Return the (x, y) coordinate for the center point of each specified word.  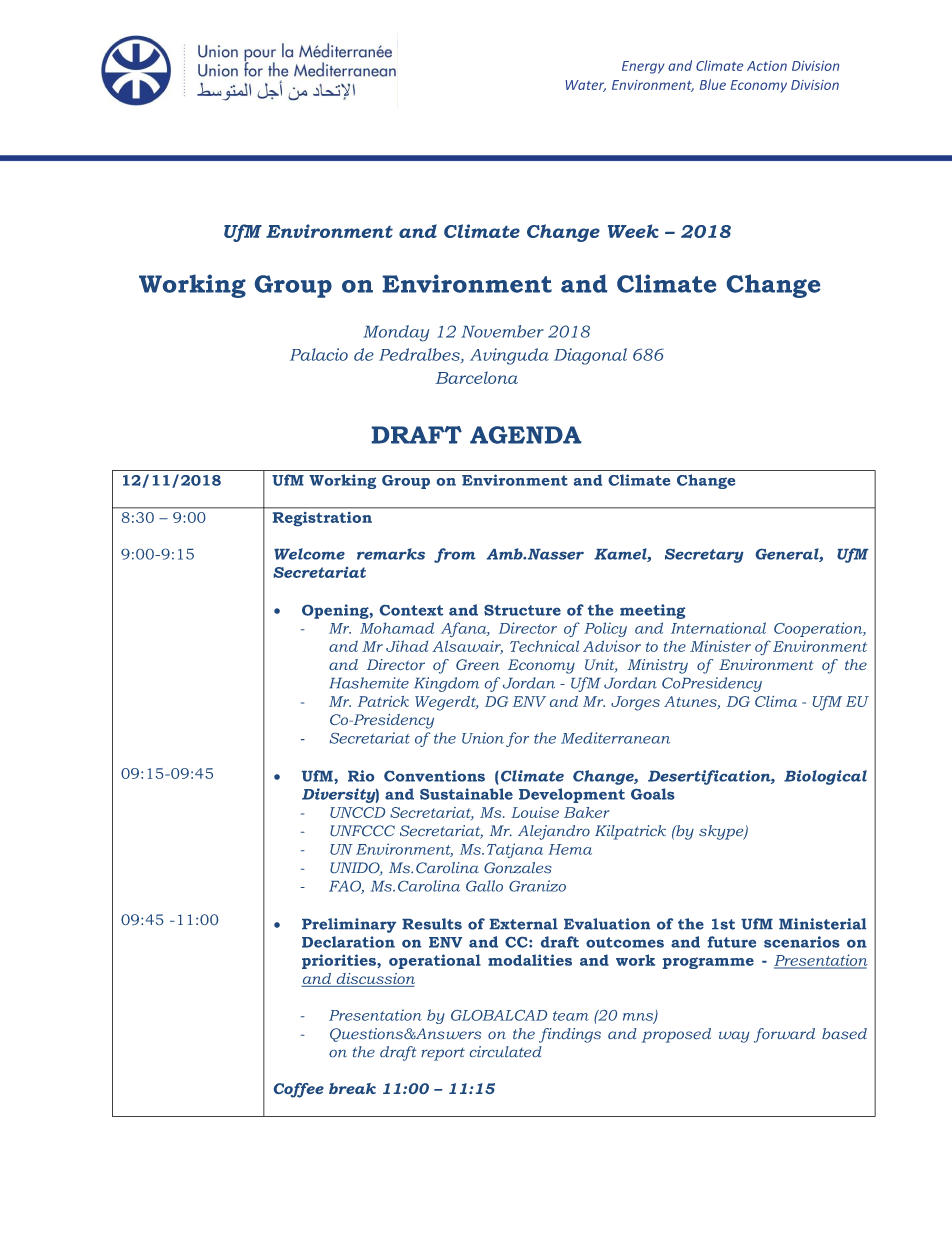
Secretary (704, 556)
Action (767, 66)
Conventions (434, 776)
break (352, 1088)
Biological (825, 777)
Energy (643, 67)
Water (586, 86)
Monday (396, 333)
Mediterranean (615, 738)
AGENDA (525, 435)
